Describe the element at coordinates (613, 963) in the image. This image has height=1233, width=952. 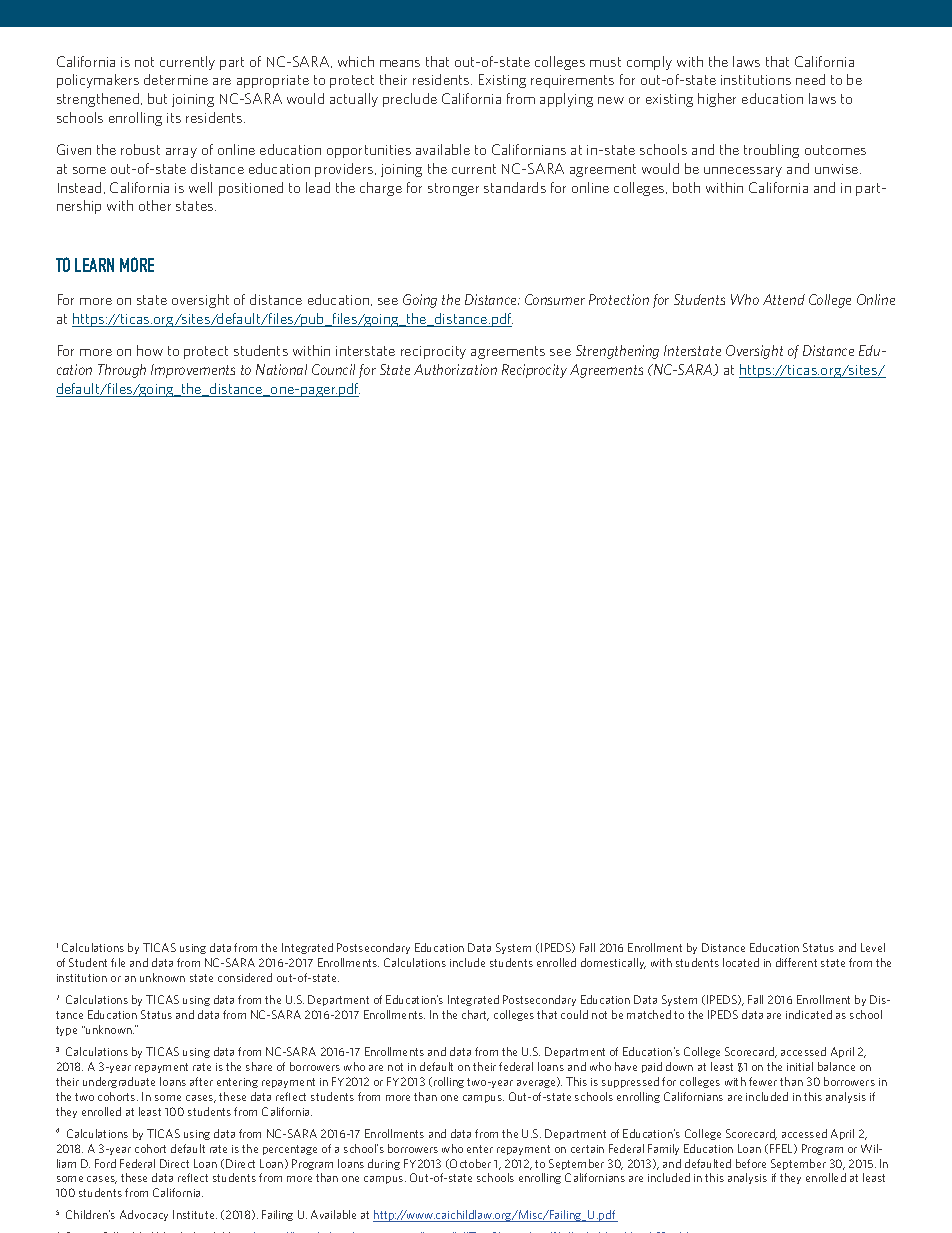
I see `domestically` at that location.
